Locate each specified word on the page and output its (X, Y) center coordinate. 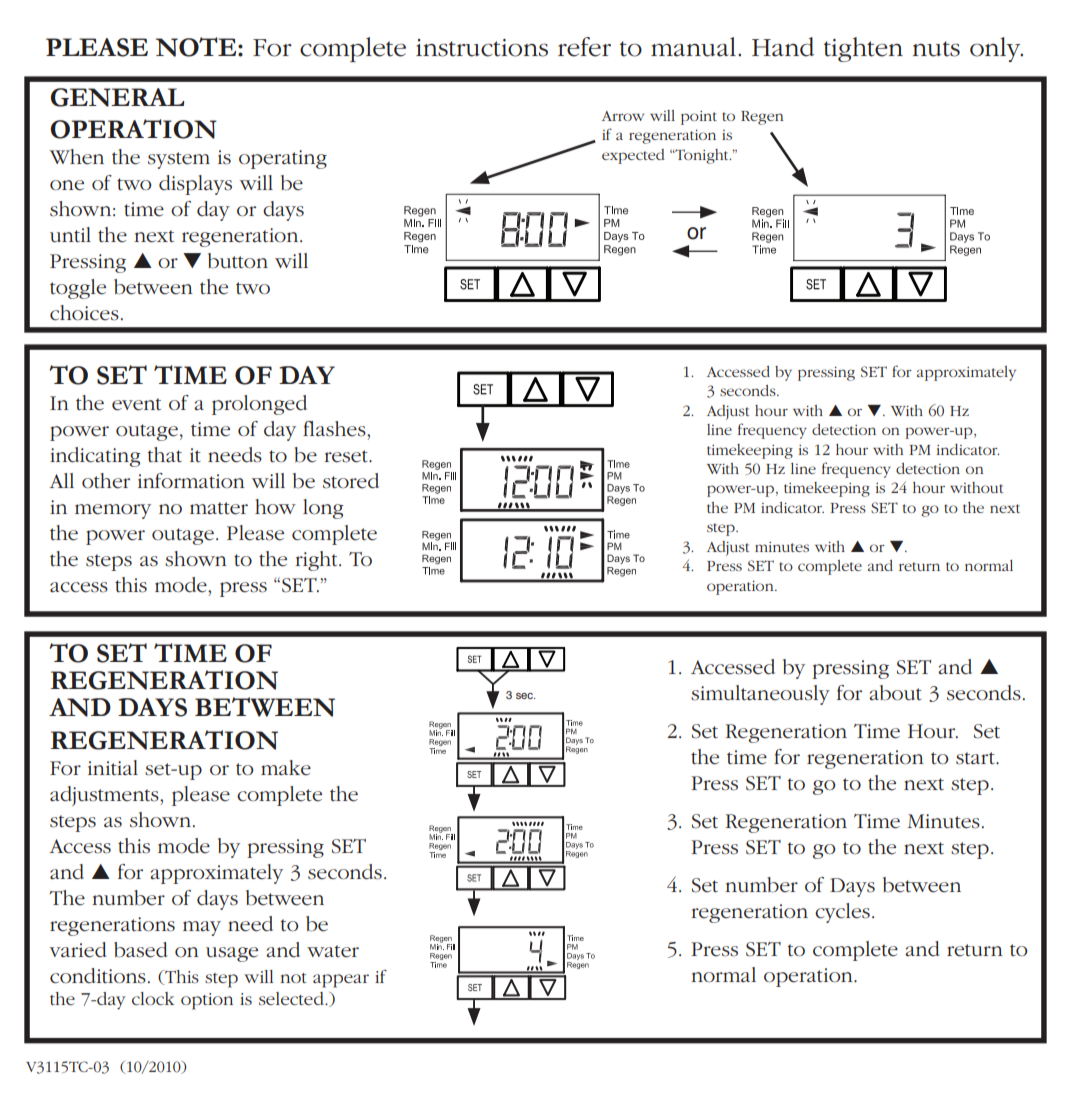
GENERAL (117, 97)
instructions (482, 48)
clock (153, 998)
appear (341, 981)
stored (351, 481)
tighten (863, 49)
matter (219, 508)
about (895, 693)
